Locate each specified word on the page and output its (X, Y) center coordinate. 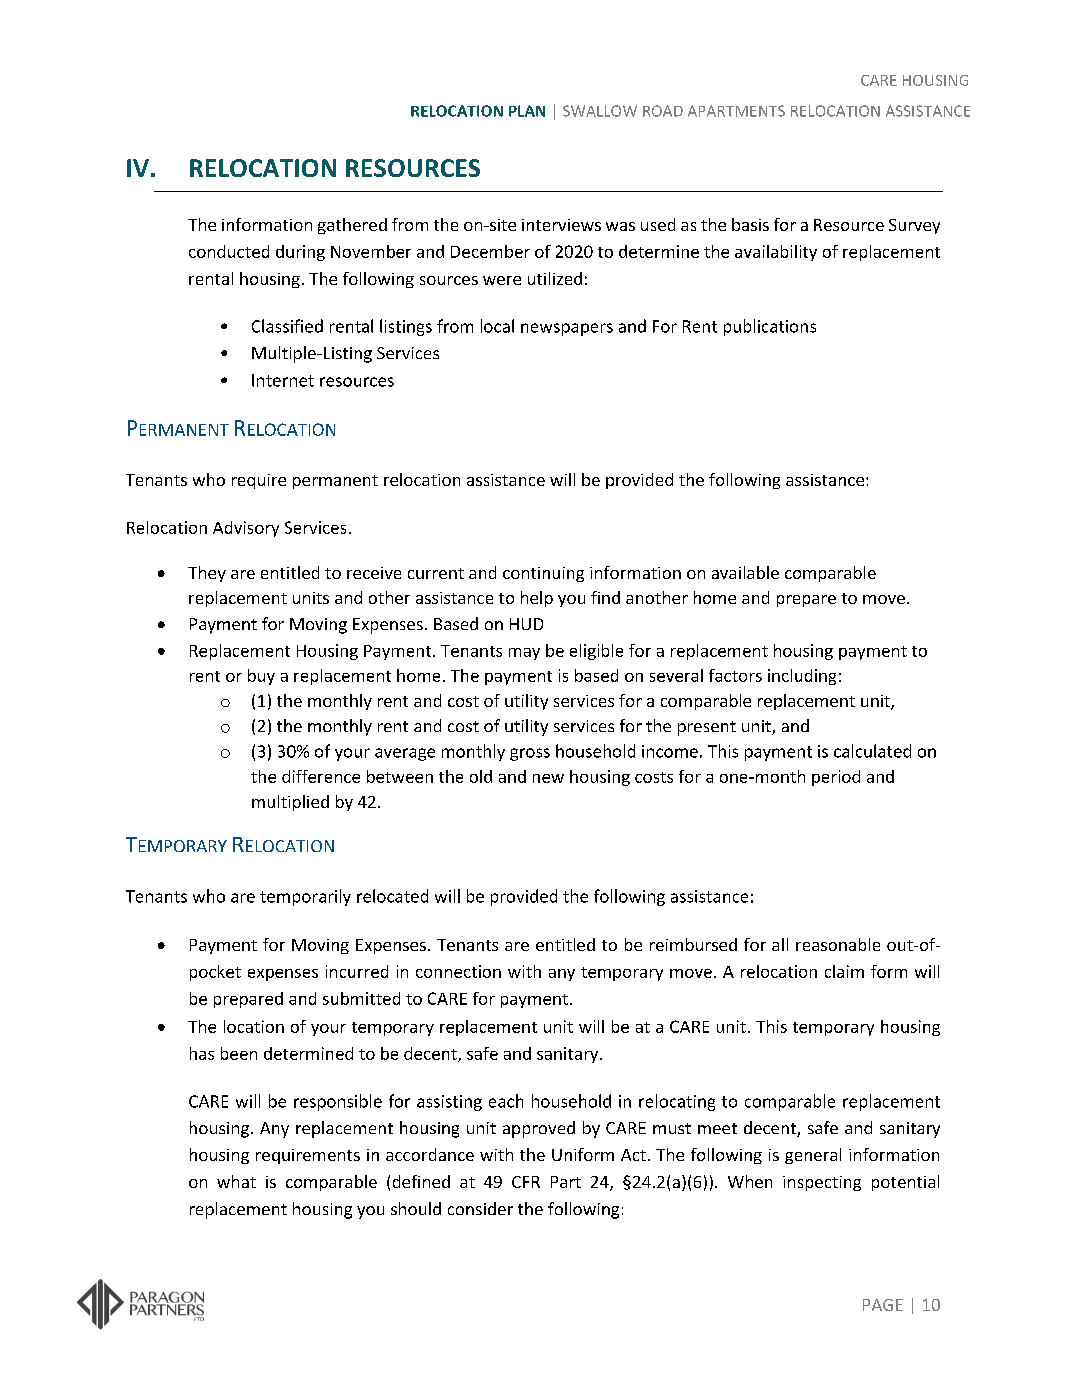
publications (770, 327)
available (745, 572)
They (207, 574)
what (236, 1181)
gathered (352, 226)
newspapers (567, 329)
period (836, 778)
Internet (283, 380)
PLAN (527, 111)
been (239, 1053)
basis (750, 224)
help (537, 599)
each (506, 1101)
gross (530, 754)
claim (844, 971)
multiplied (290, 803)
